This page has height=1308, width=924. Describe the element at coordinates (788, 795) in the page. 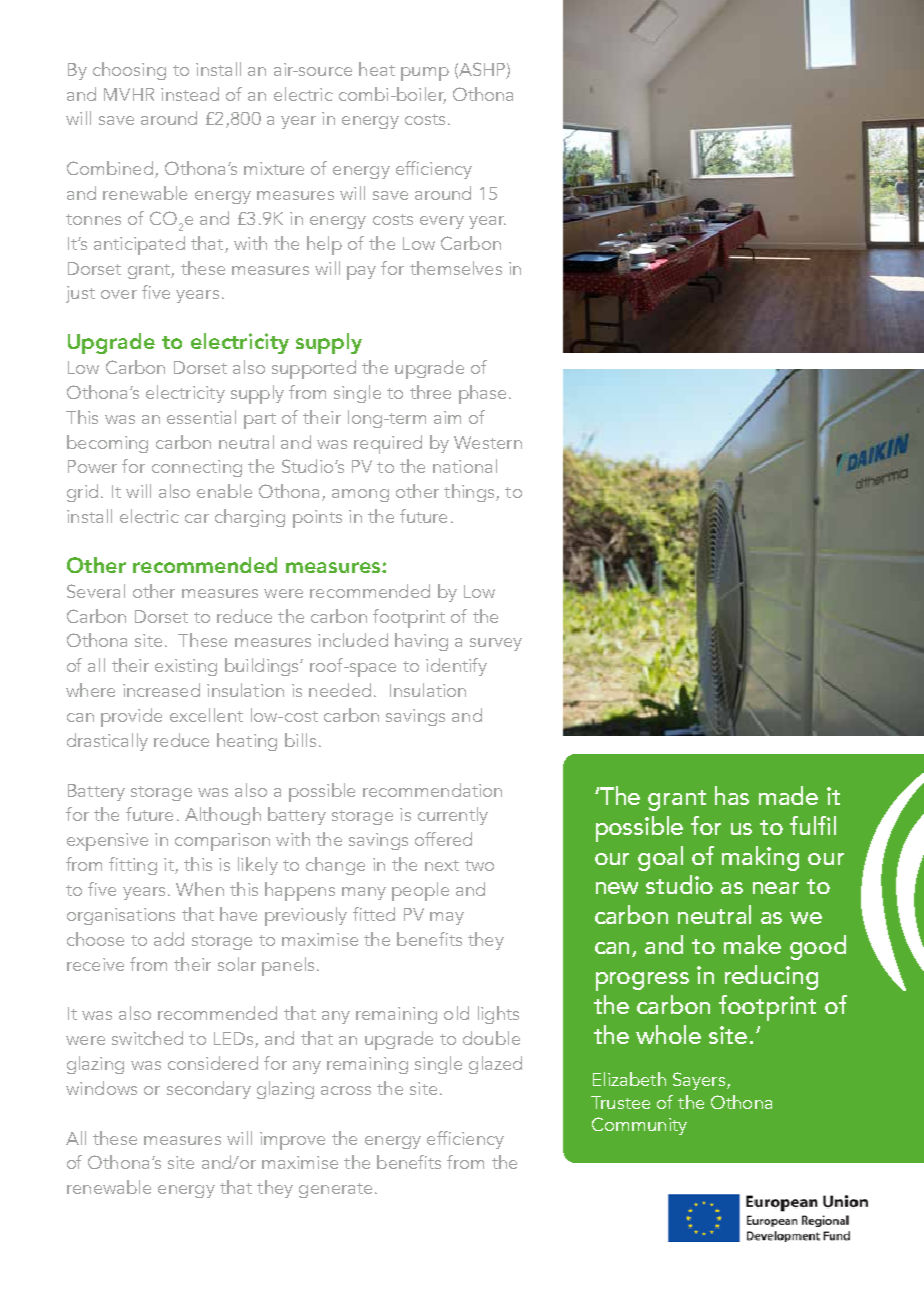

I see `made` at that location.
